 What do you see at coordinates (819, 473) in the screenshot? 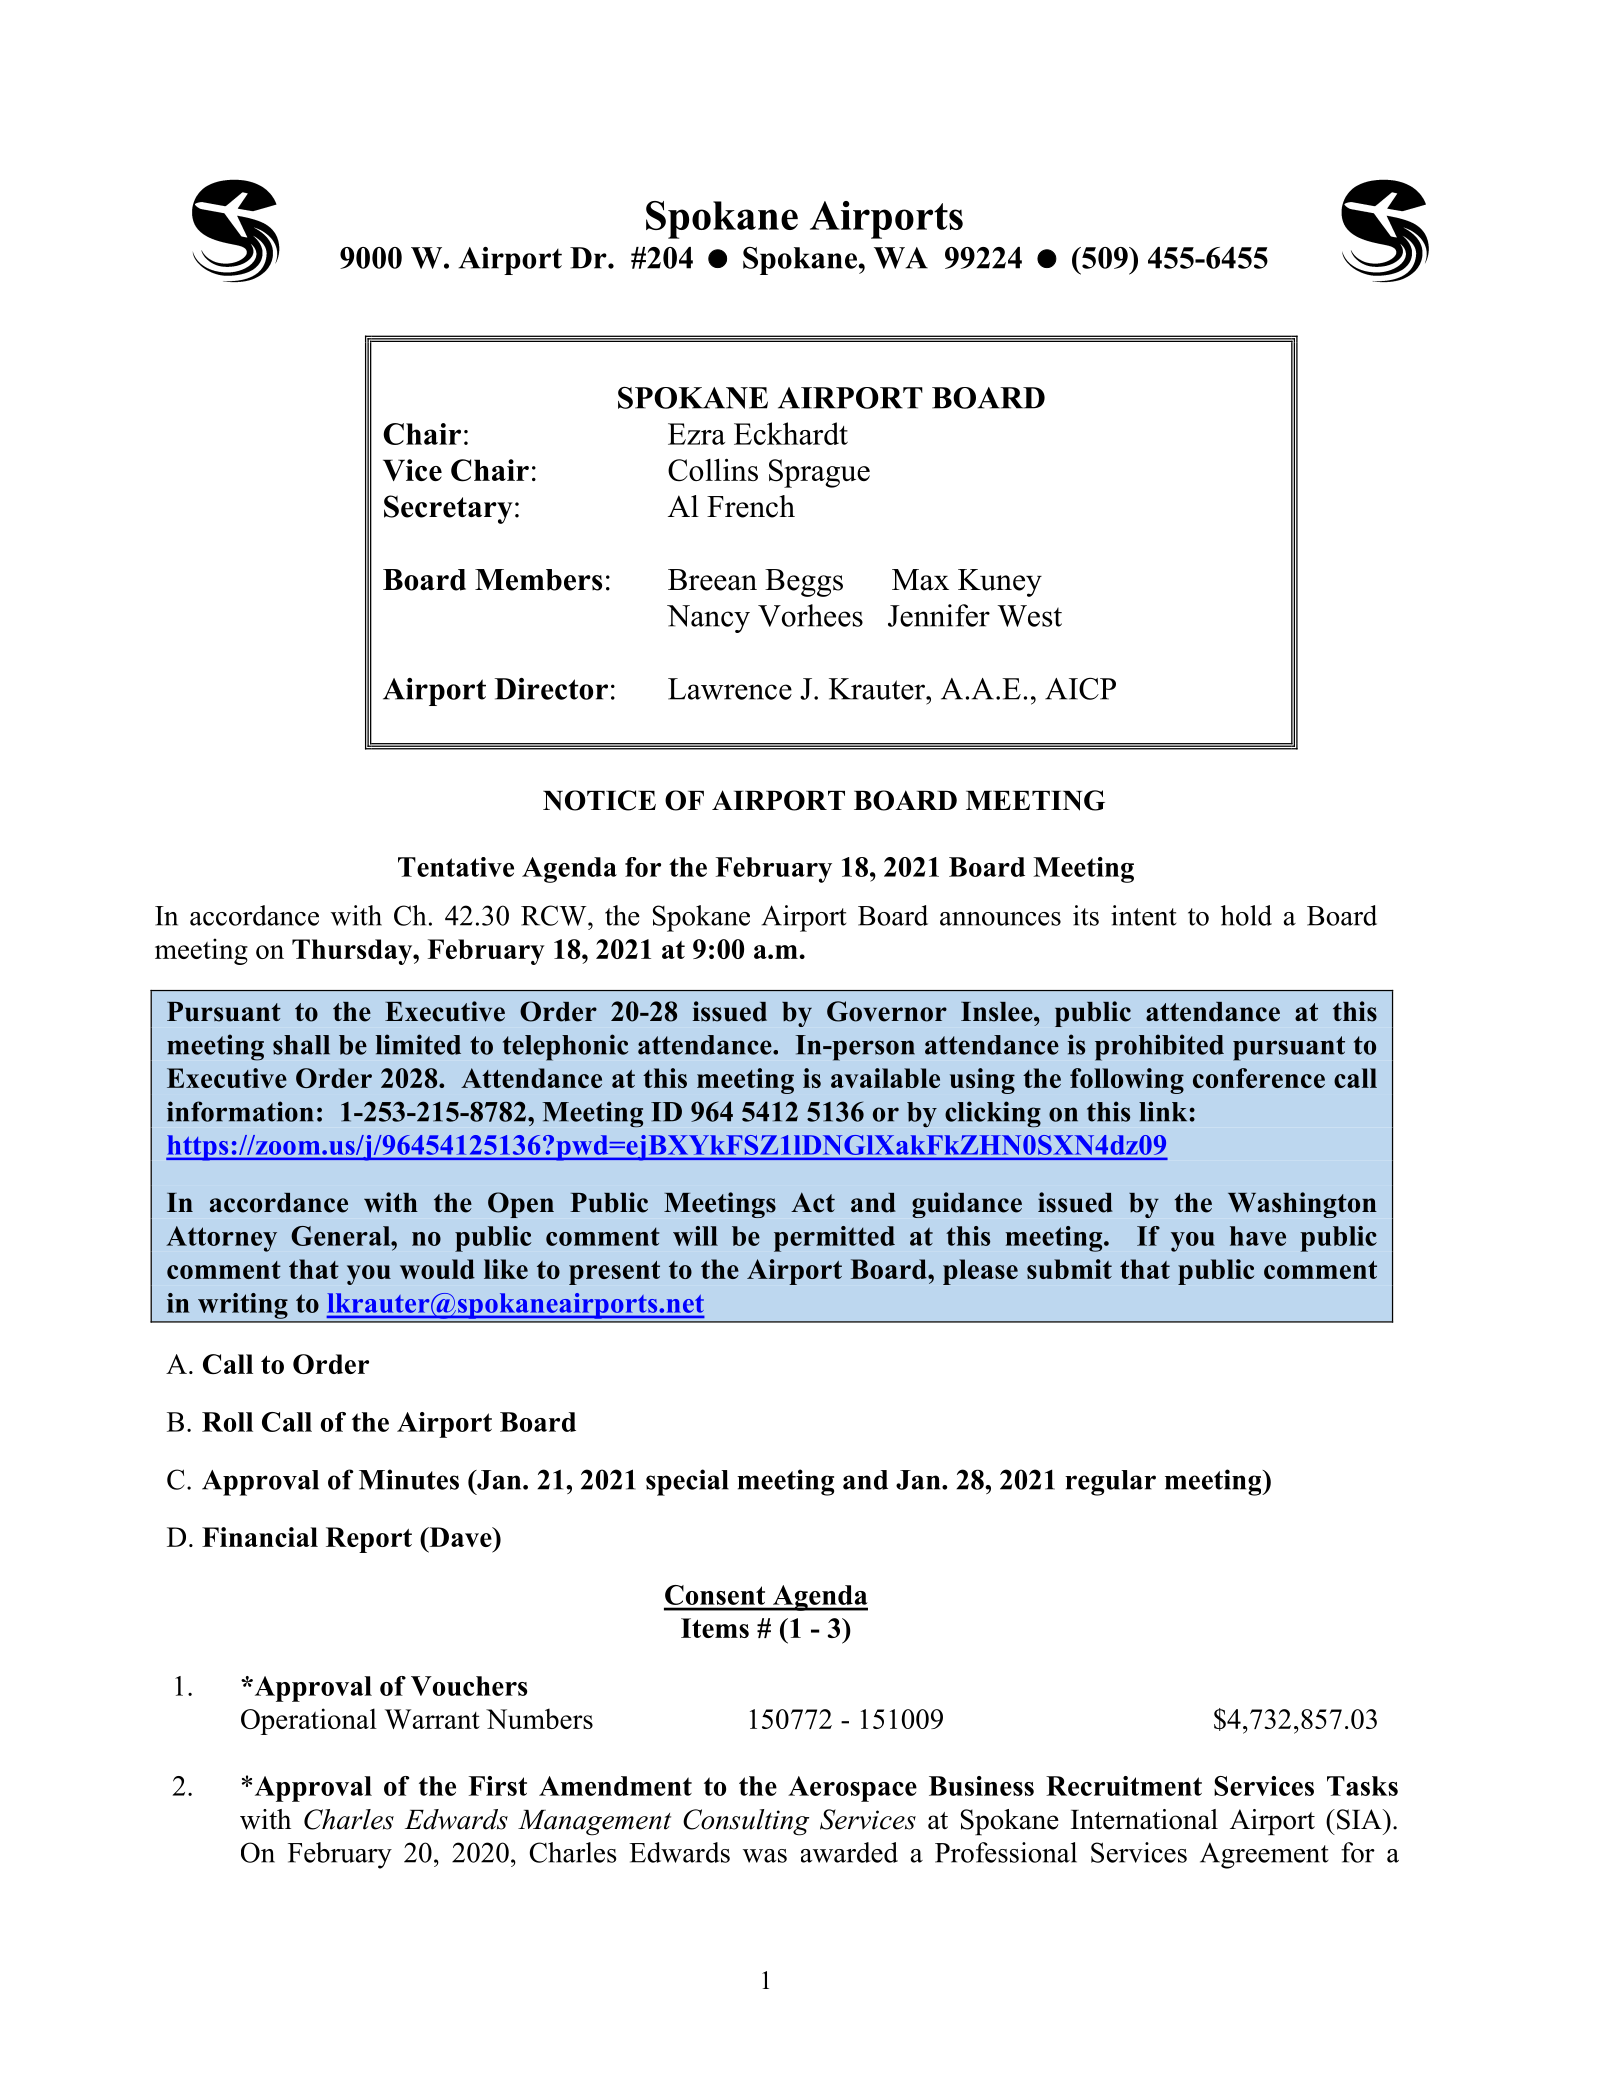
I see `Sprague` at bounding box center [819, 473].
